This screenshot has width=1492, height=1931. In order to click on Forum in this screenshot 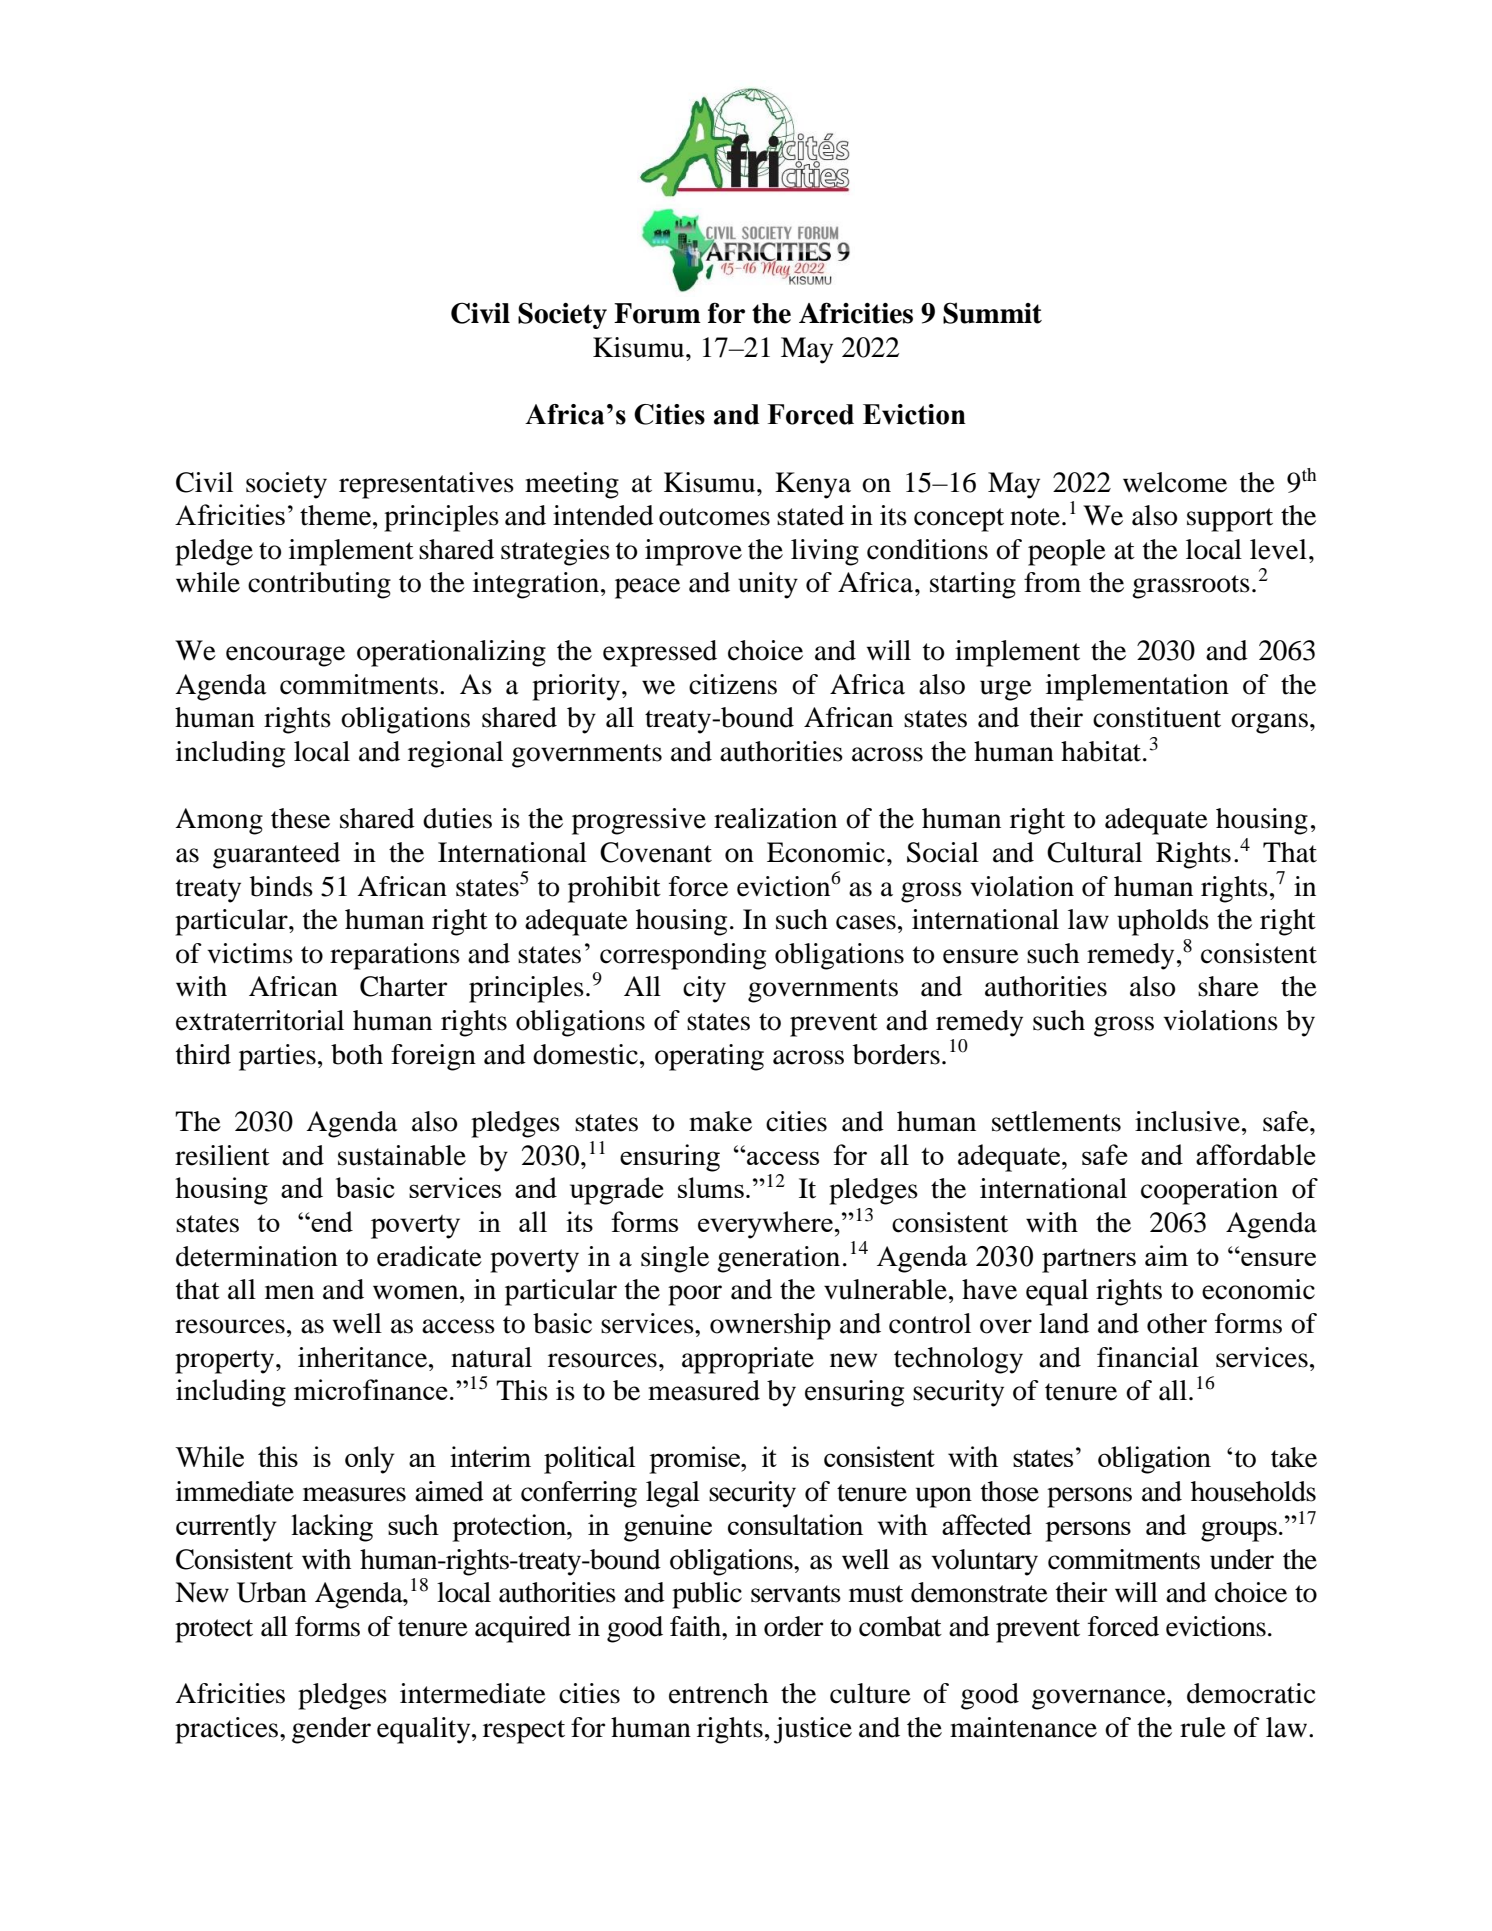, I will do `click(657, 313)`.
